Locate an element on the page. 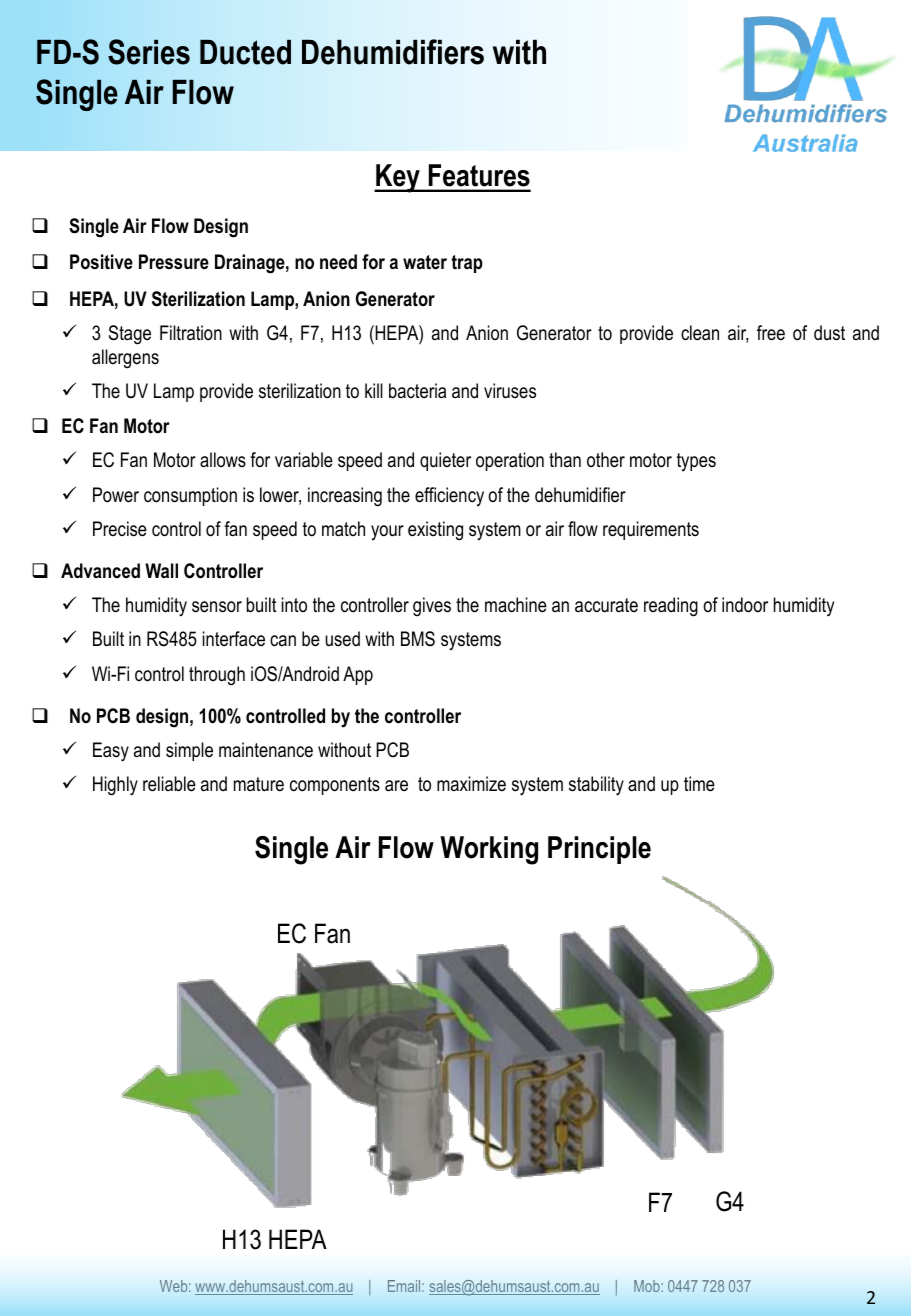 The height and width of the page is (1316, 911). indoor is located at coordinates (745, 605).
